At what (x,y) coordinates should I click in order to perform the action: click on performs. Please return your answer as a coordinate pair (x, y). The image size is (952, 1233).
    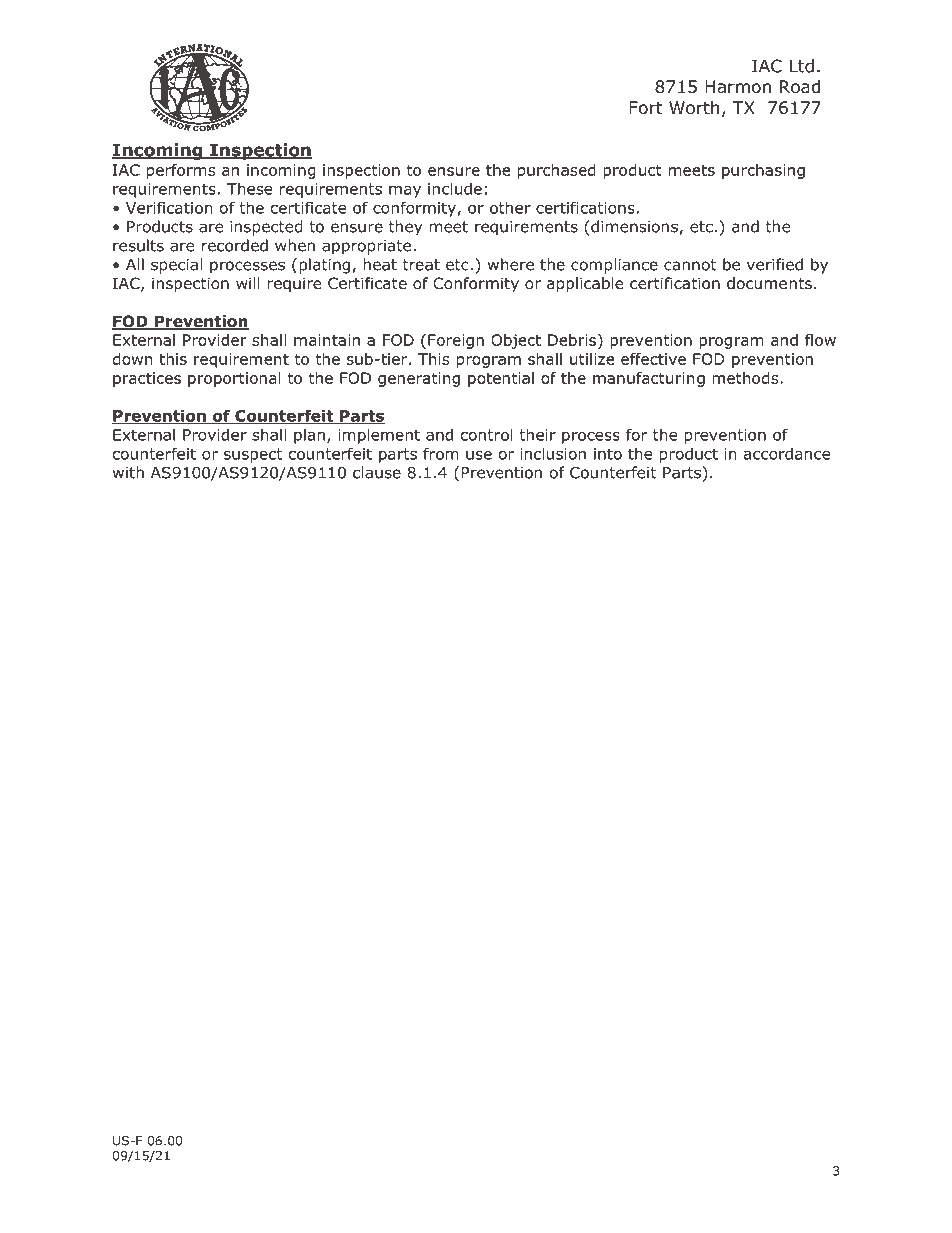
    Looking at the image, I should click on (181, 171).
